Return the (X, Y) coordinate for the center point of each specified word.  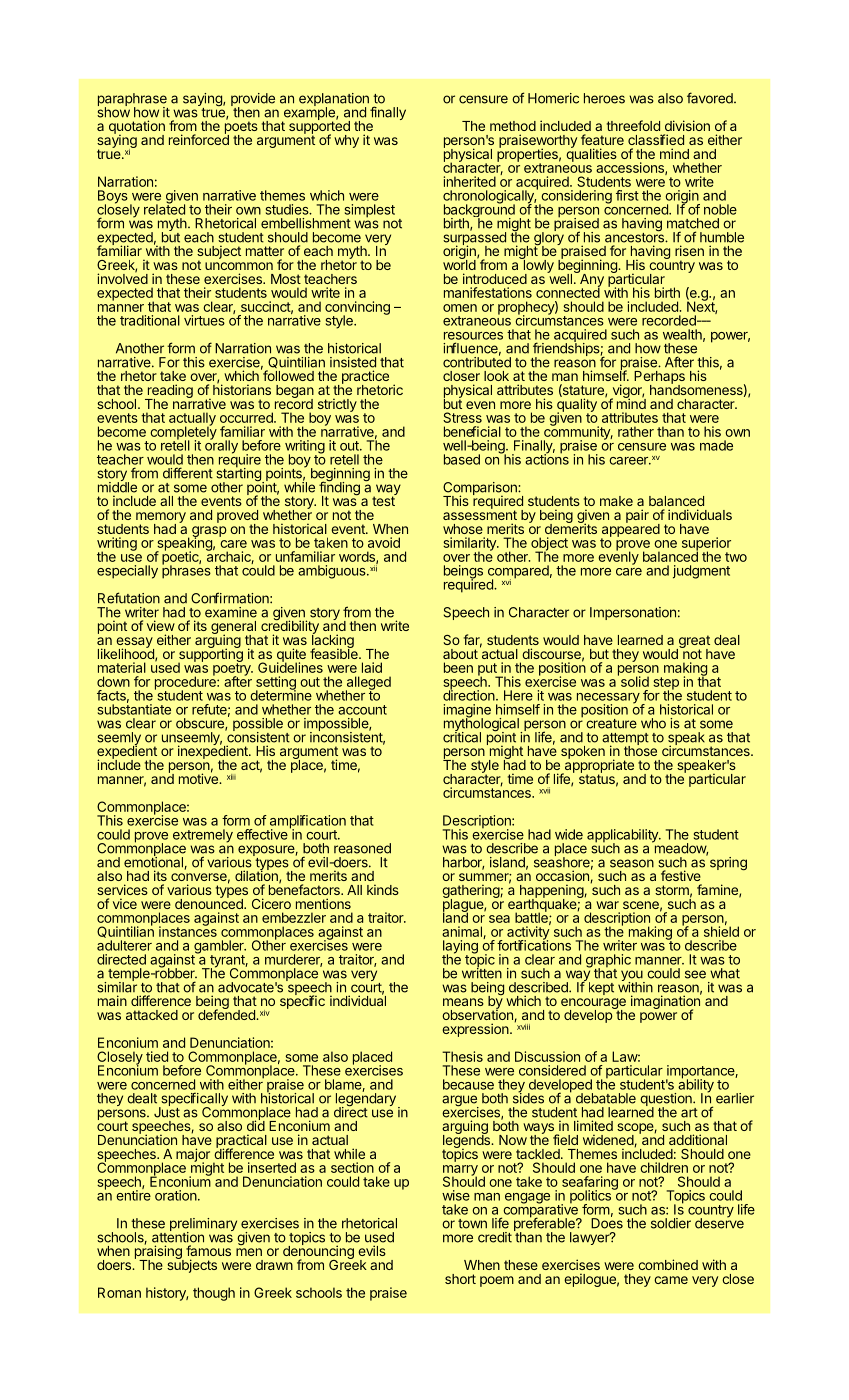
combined (668, 1264)
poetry (233, 669)
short (460, 1279)
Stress (462, 417)
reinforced (199, 138)
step (666, 684)
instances (188, 930)
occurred (247, 417)
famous (208, 1250)
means (463, 1002)
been (458, 667)
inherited (470, 181)
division (687, 125)
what (725, 973)
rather (636, 431)
